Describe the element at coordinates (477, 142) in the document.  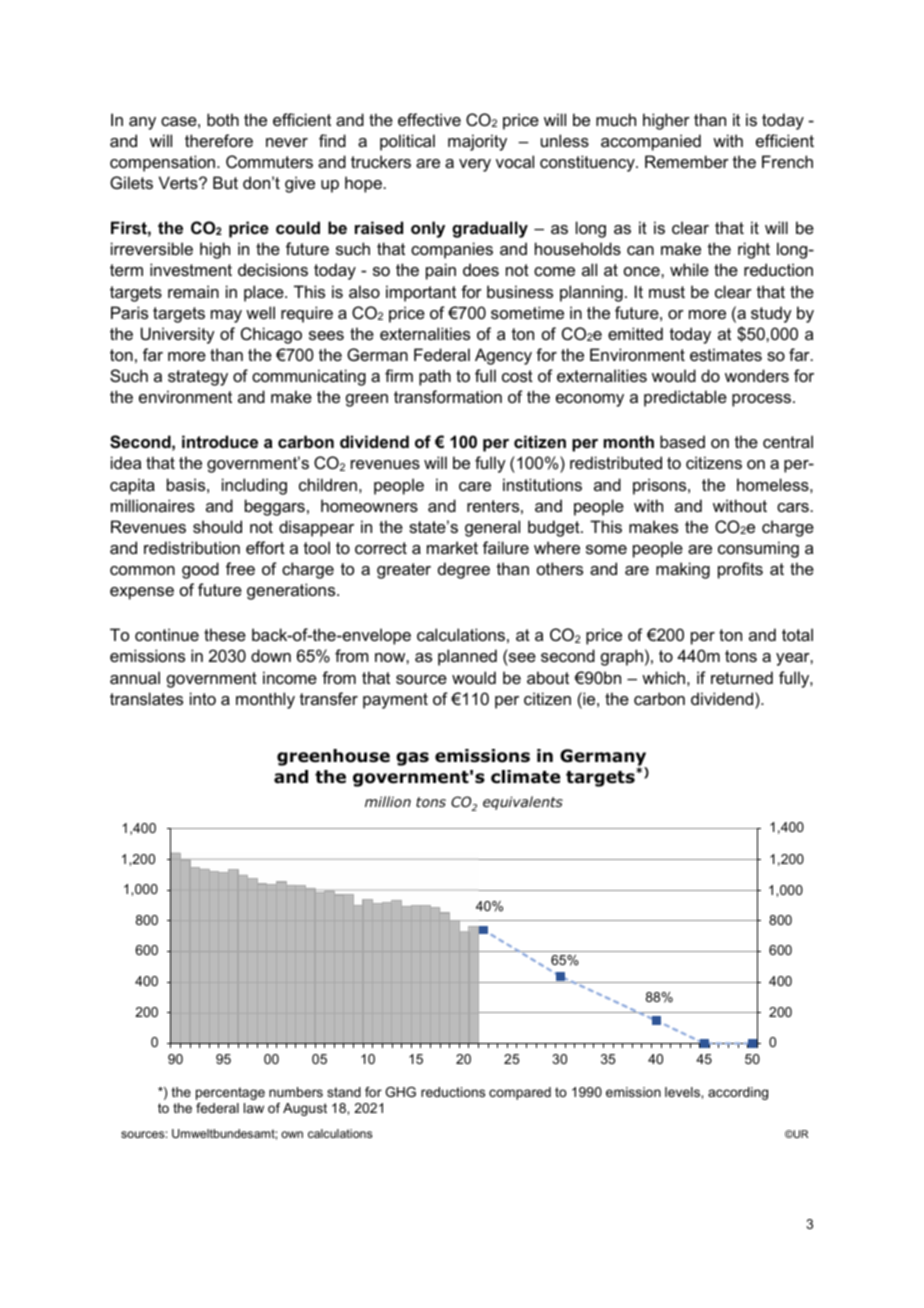
I see `majority` at that location.
